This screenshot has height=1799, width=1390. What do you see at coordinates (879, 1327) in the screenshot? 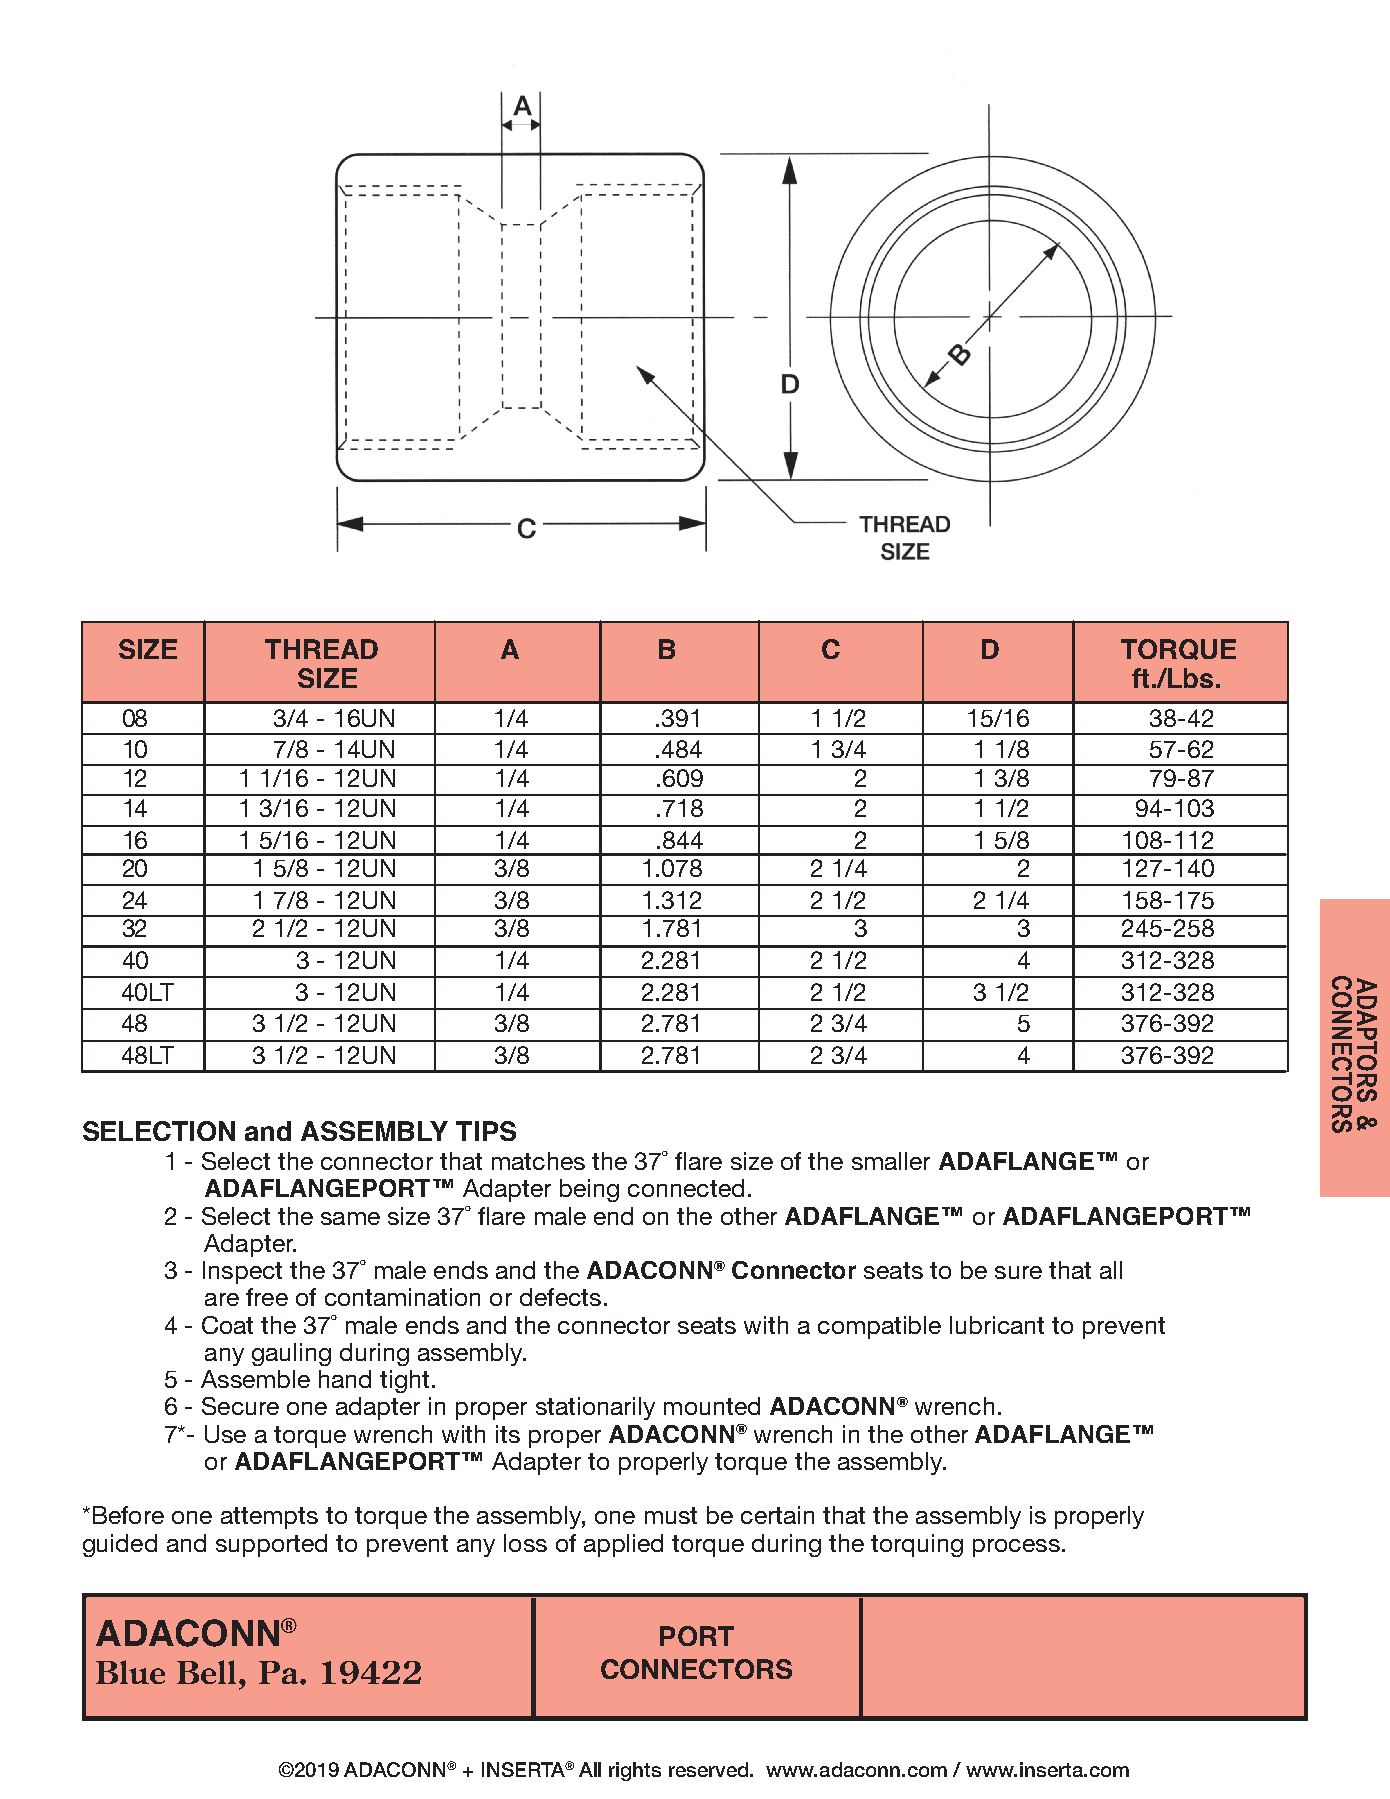
I see `compatible` at bounding box center [879, 1327].
